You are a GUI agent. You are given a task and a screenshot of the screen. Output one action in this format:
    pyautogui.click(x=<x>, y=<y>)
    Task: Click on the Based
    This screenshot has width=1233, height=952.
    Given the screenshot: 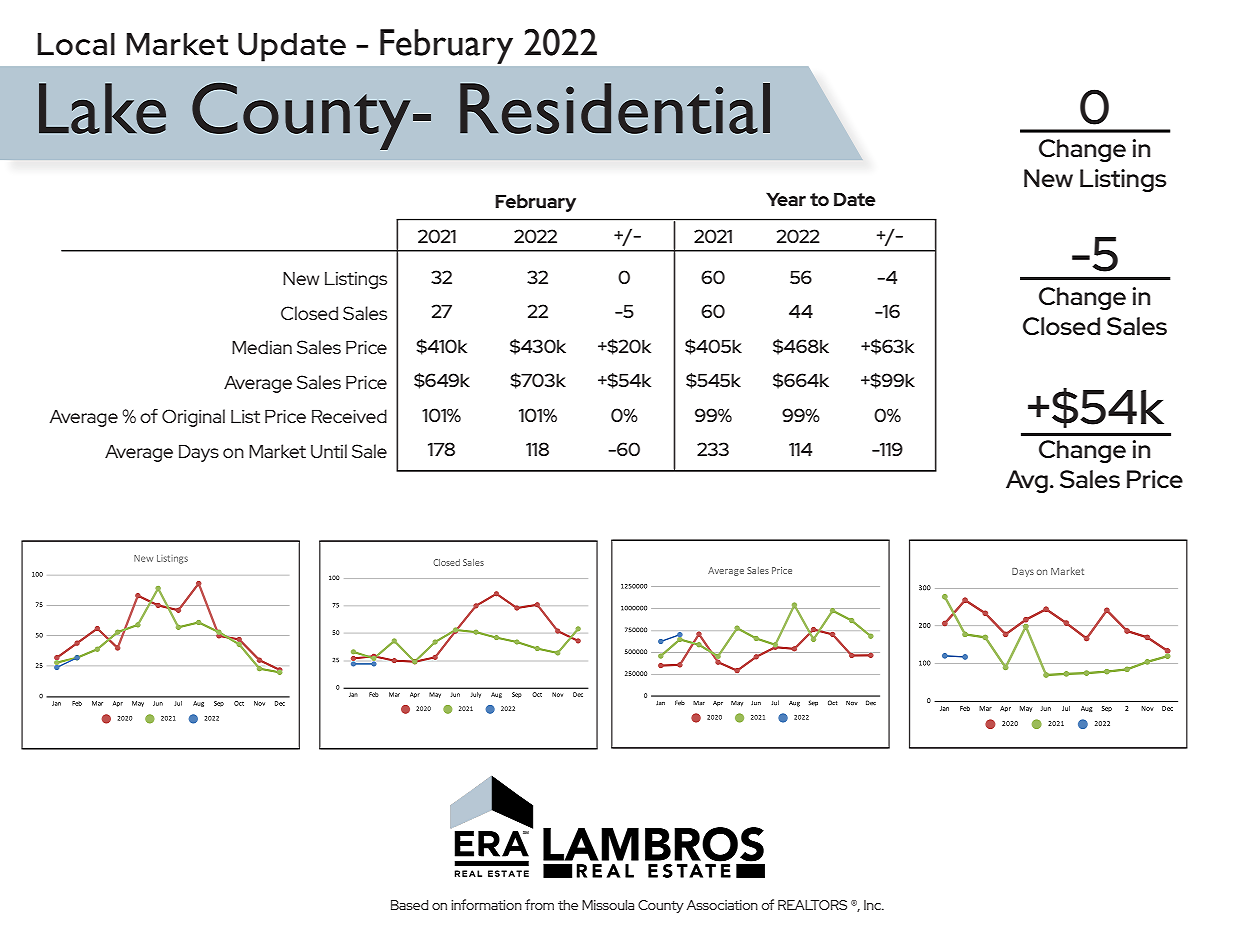 What is the action you would take?
    pyautogui.click(x=409, y=905)
